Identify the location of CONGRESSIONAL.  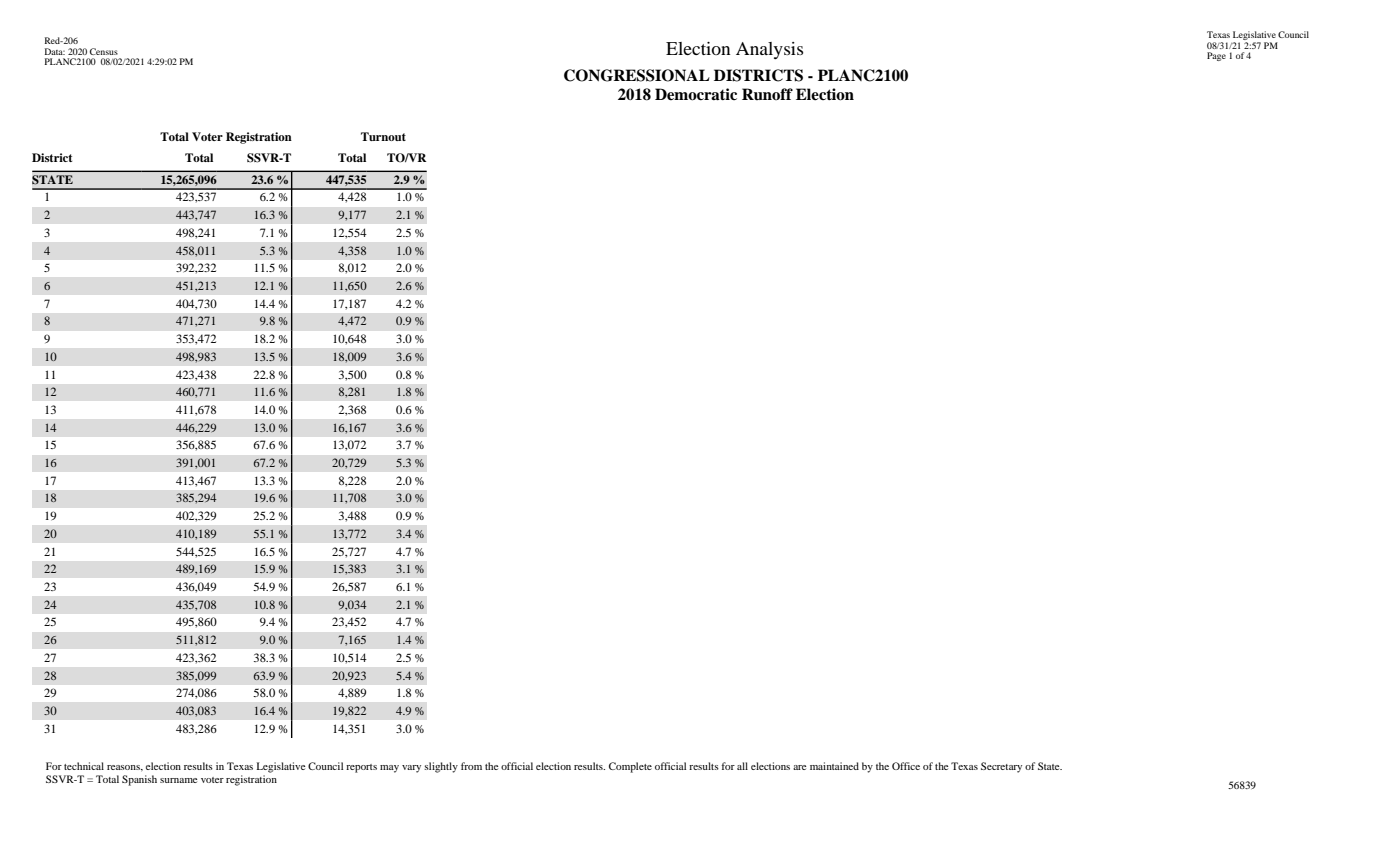
(637, 75).
